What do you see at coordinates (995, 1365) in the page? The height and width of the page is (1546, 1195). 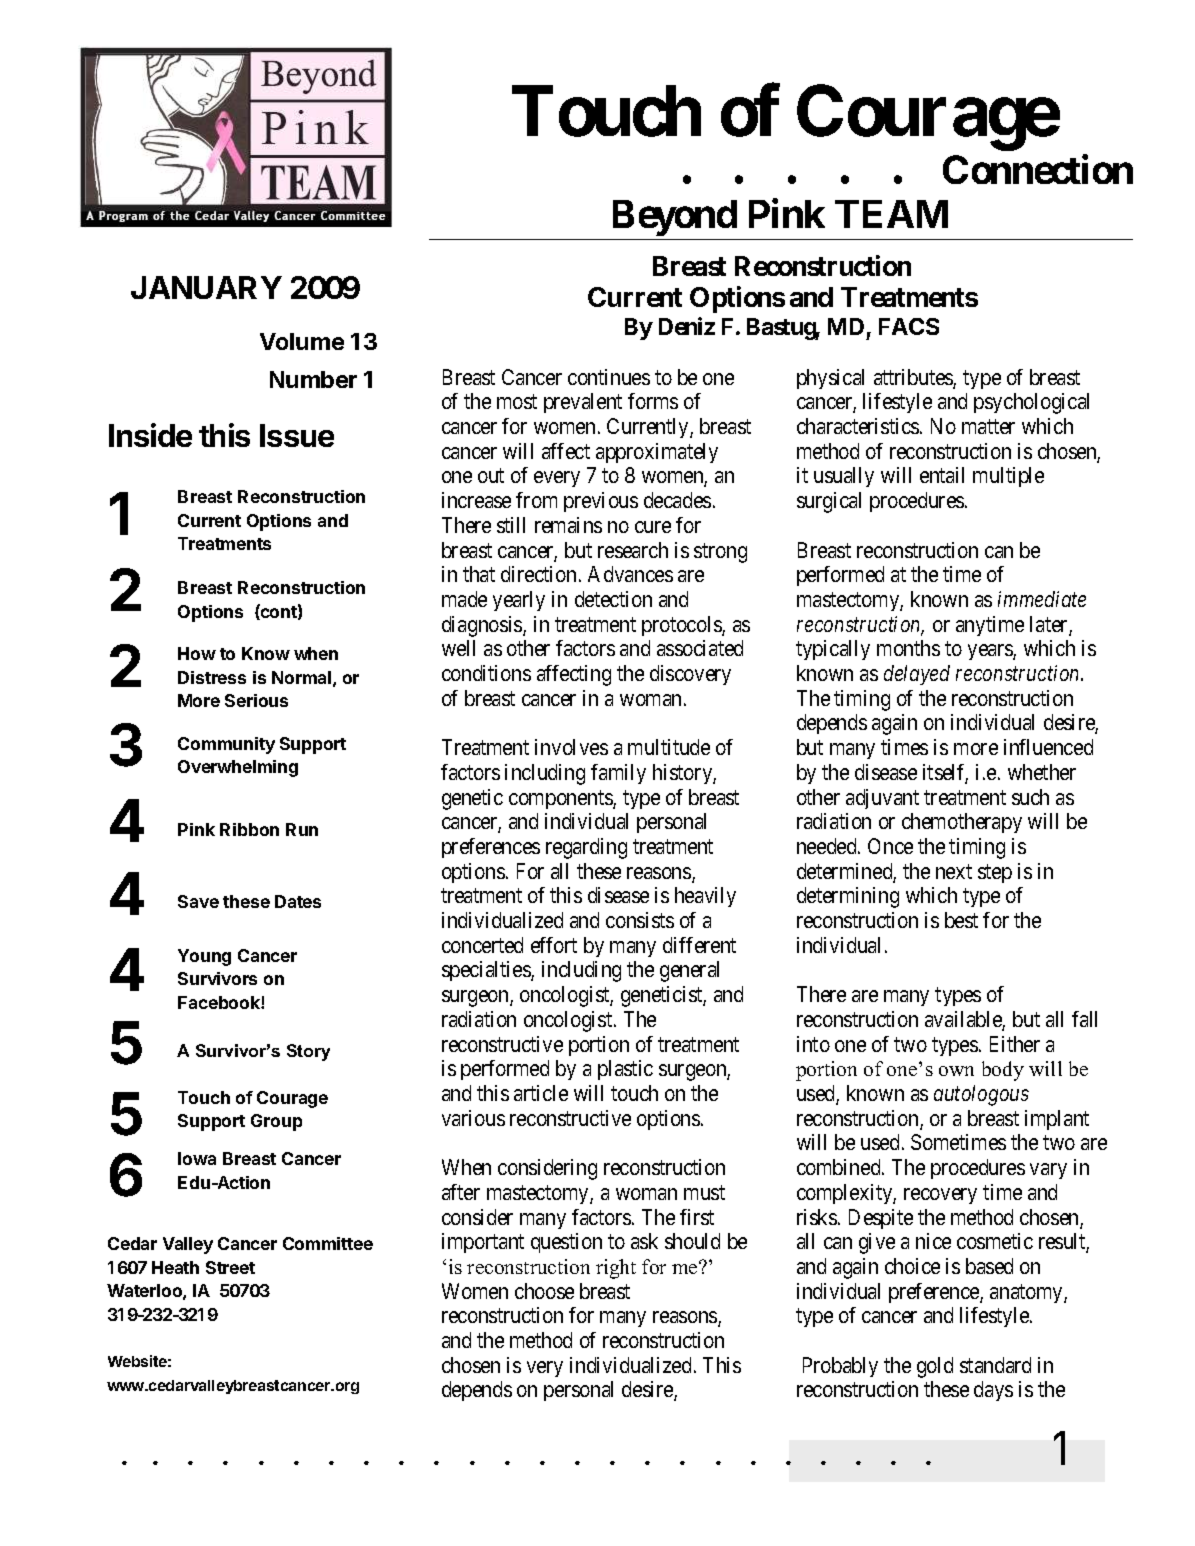 I see `standard` at bounding box center [995, 1365].
